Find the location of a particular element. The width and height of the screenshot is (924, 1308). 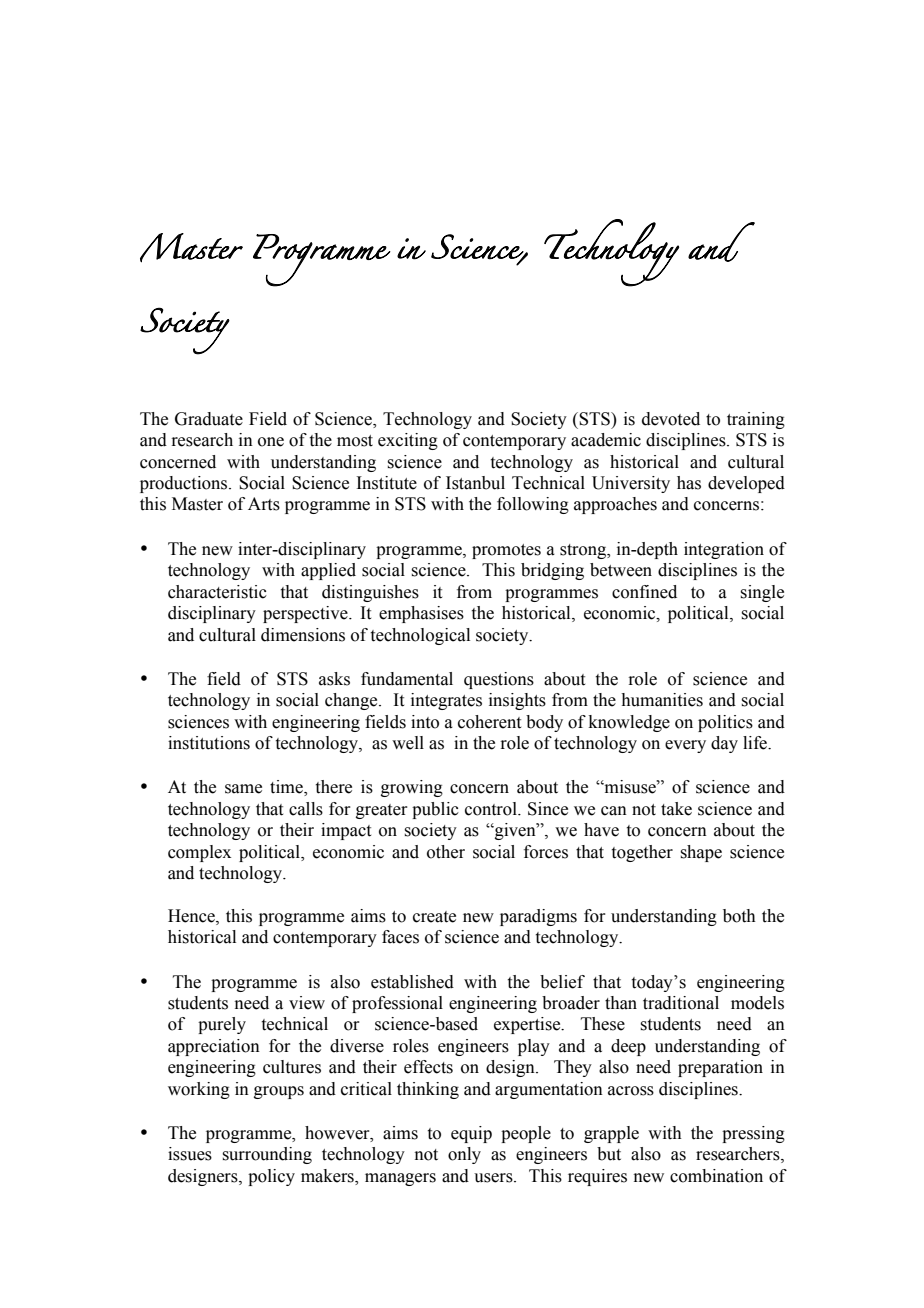

one is located at coordinates (271, 442).
